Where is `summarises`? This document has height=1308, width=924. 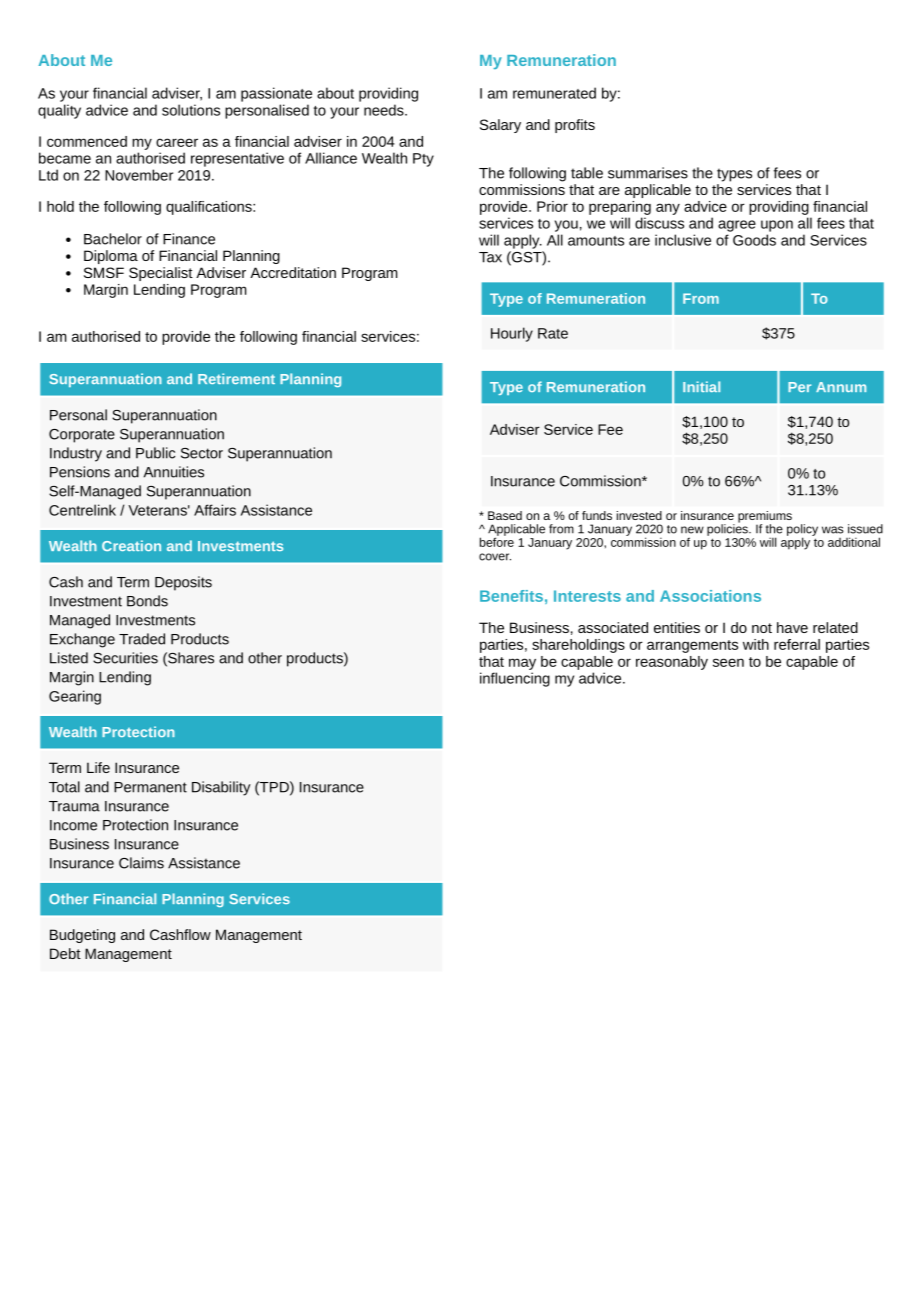 summarises is located at coordinates (648, 173).
